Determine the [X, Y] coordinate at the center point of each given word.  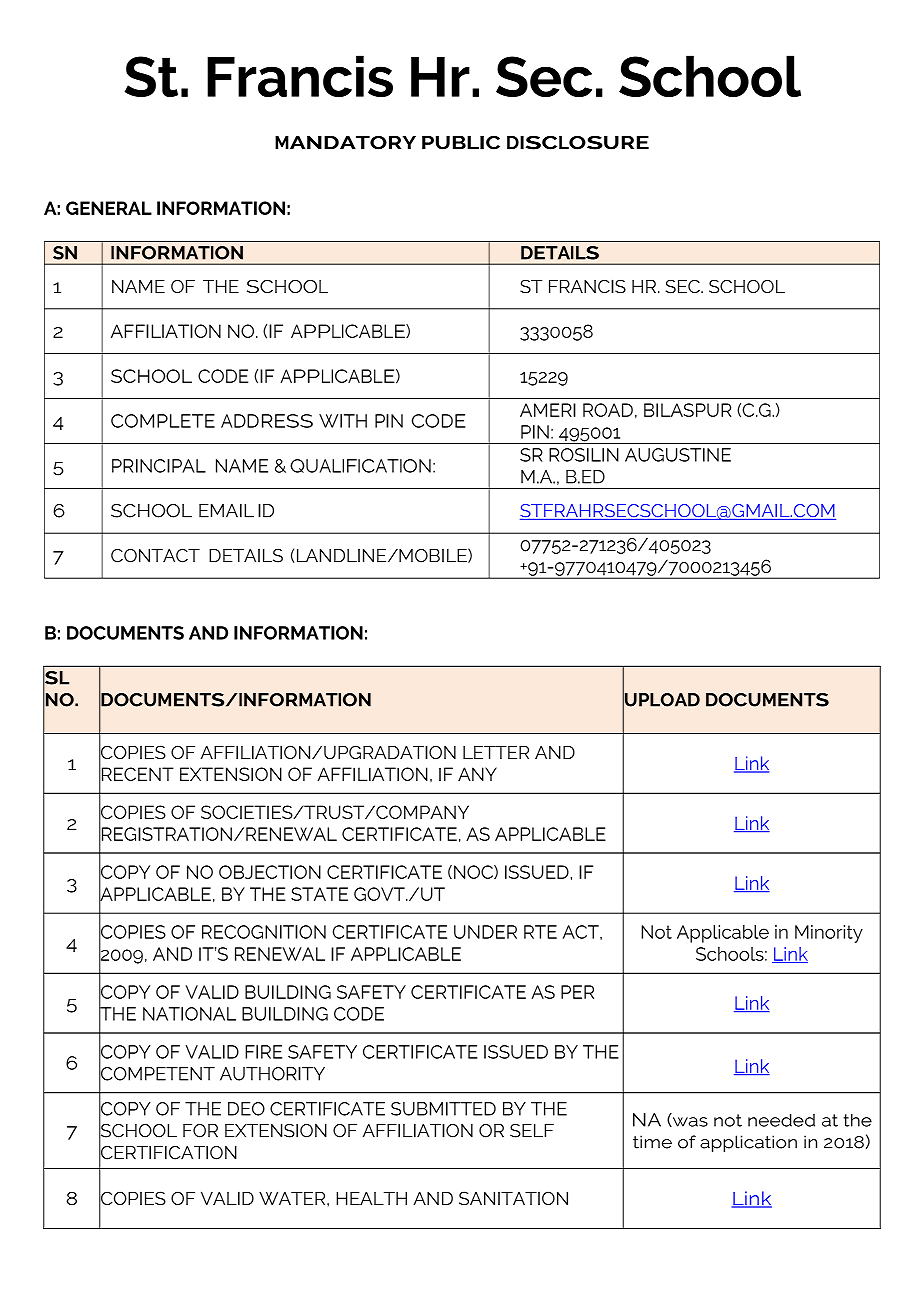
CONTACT [155, 556]
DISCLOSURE [578, 143]
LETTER [496, 752]
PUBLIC [461, 143]
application [748, 1143]
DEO [246, 1109]
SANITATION [513, 1198]
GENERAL [109, 208]
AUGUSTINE [678, 455]
